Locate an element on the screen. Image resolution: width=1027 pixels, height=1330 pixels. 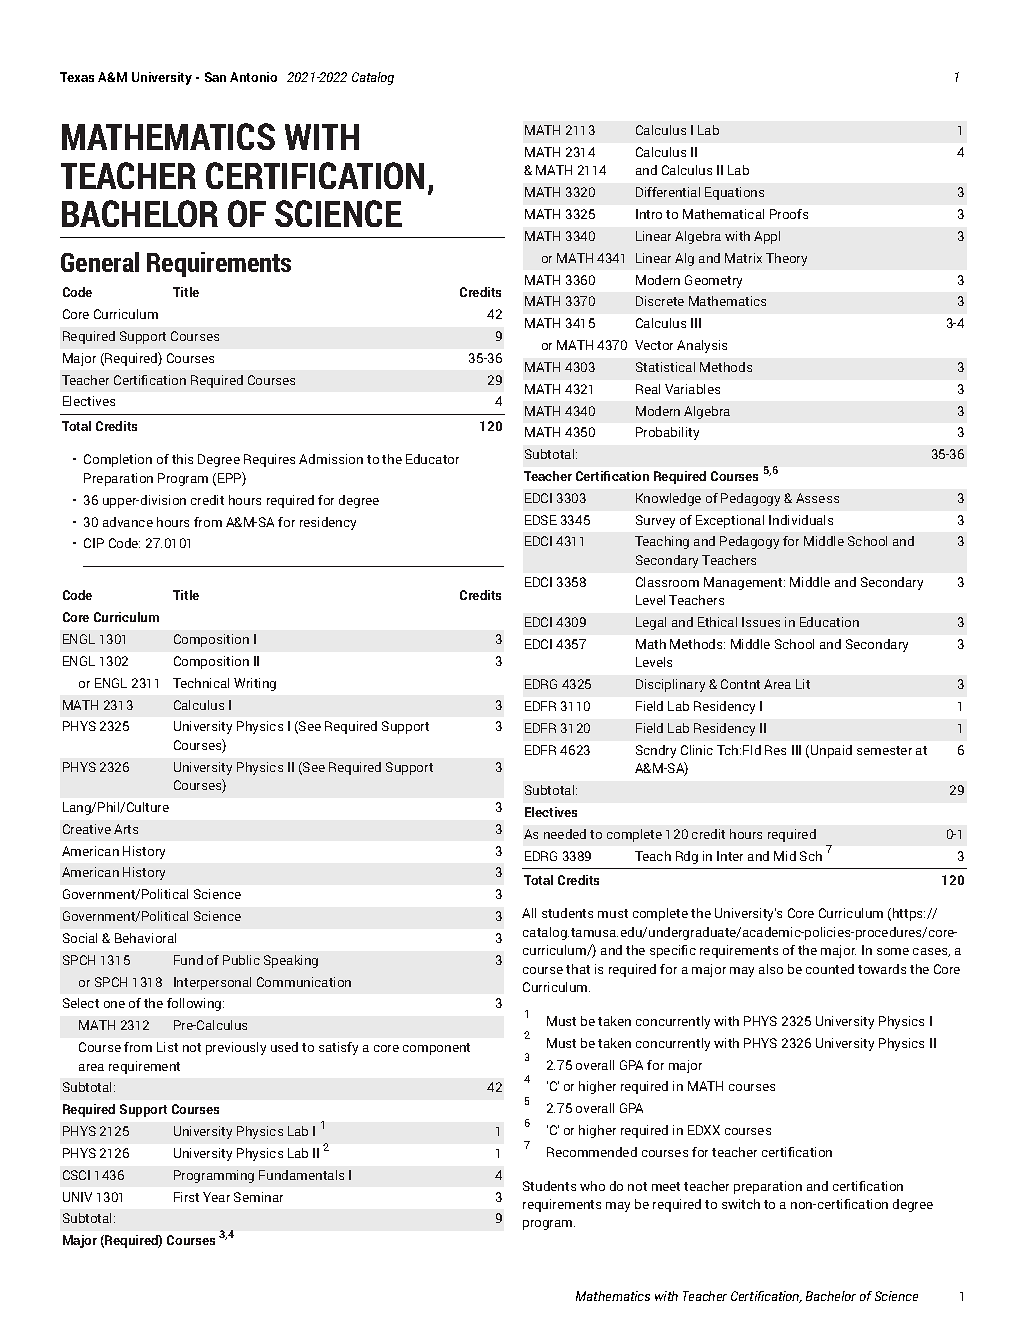
Technical is located at coordinates (201, 683).
